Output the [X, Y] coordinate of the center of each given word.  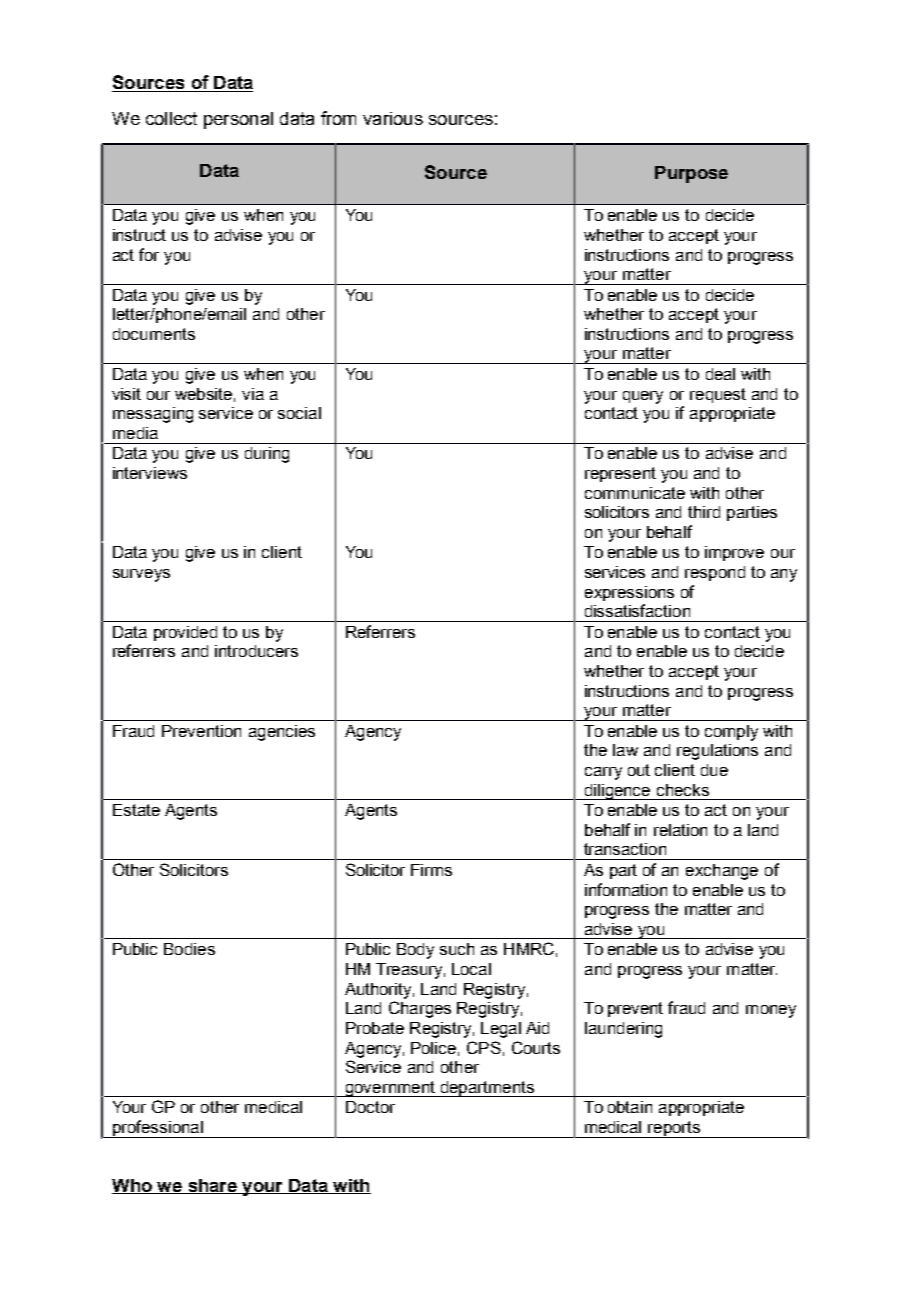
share [212, 1186]
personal [238, 120]
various [393, 118]
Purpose [691, 174]
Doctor [370, 1107]
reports [674, 1129]
